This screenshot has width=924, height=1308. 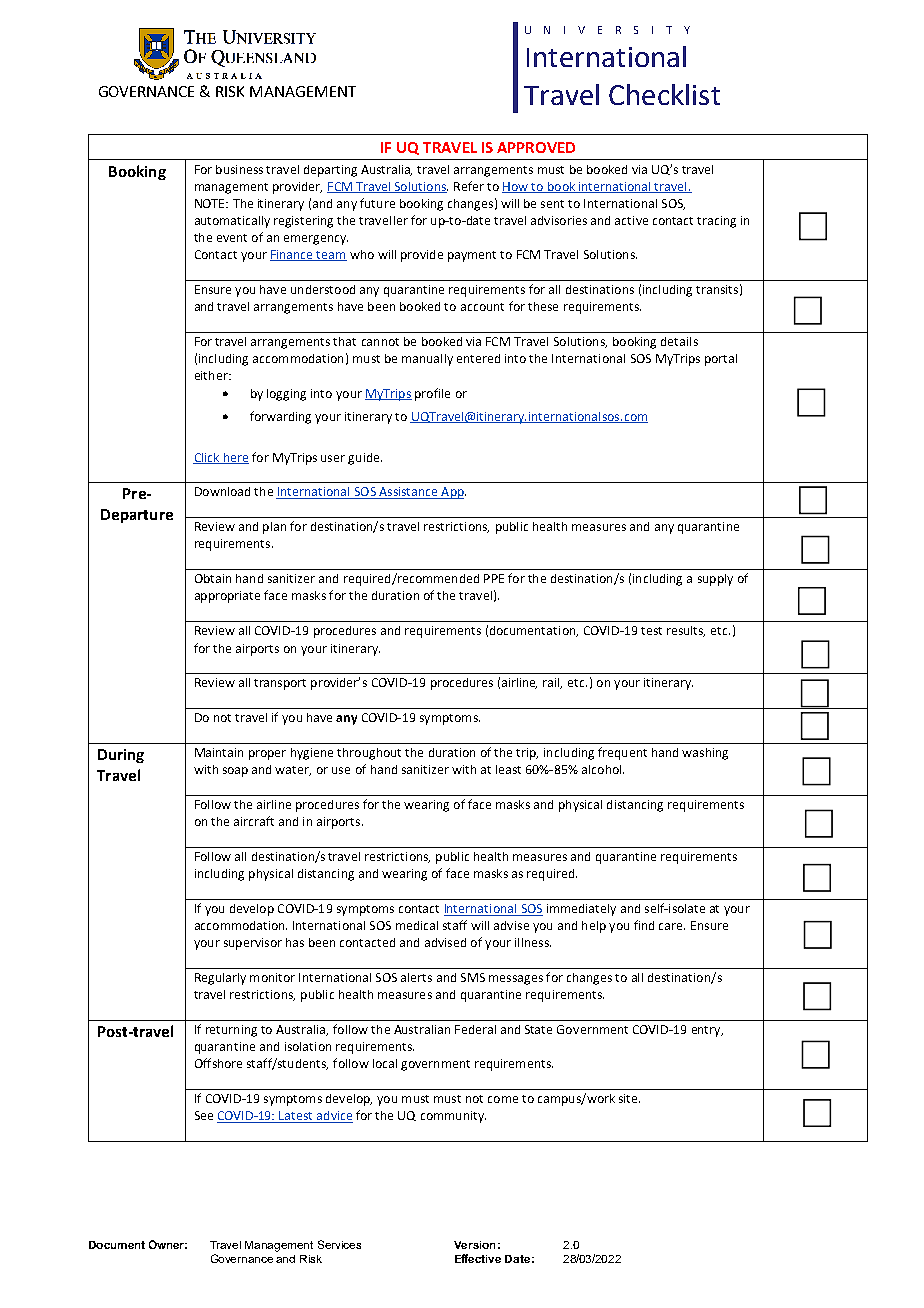 What do you see at coordinates (474, 1245) in the screenshot?
I see `Version` at bounding box center [474, 1245].
